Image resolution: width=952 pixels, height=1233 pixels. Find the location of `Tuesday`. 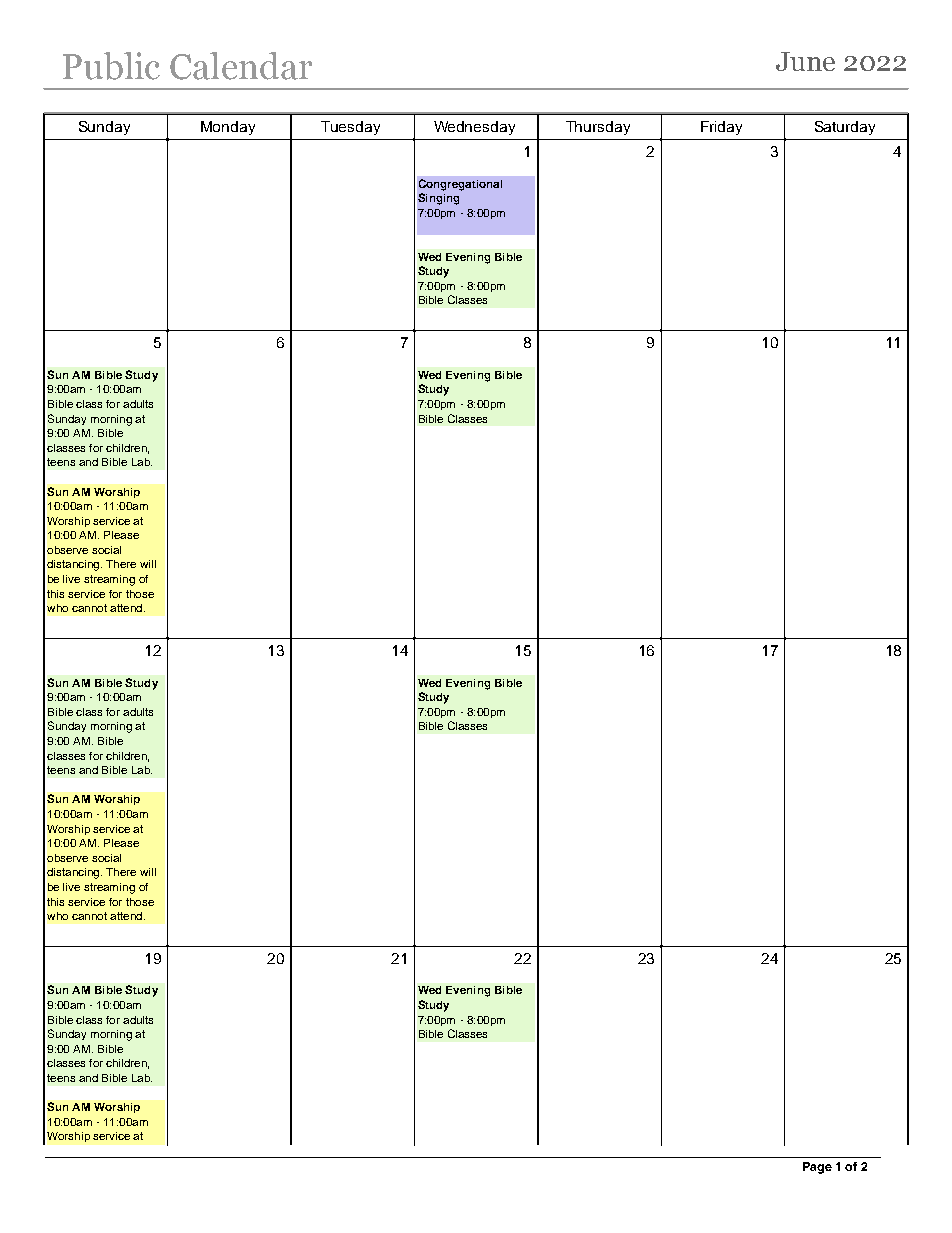

Tuesday is located at coordinates (350, 128).
